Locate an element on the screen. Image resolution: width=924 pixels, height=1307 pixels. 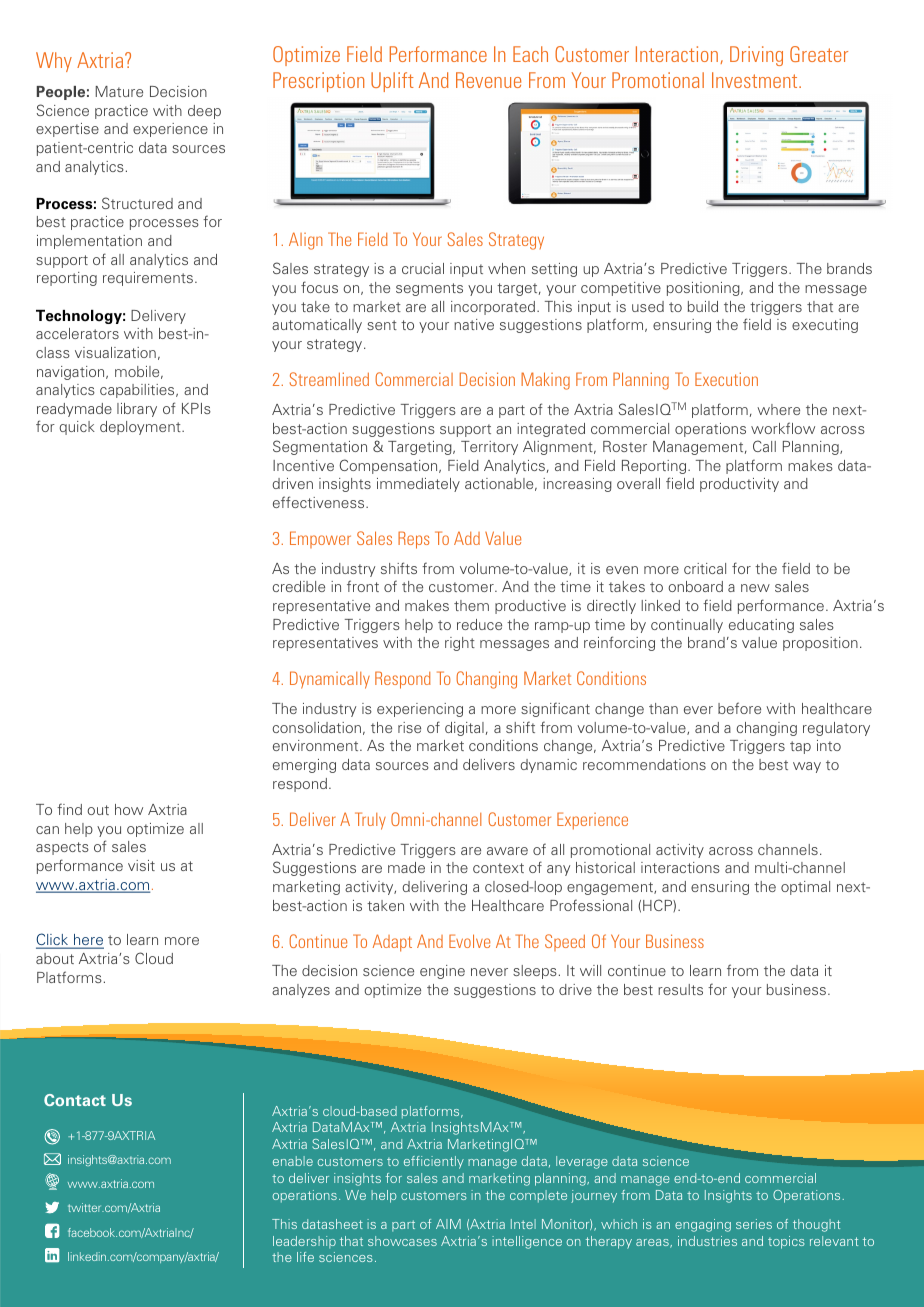
Uplift is located at coordinates (392, 82).
